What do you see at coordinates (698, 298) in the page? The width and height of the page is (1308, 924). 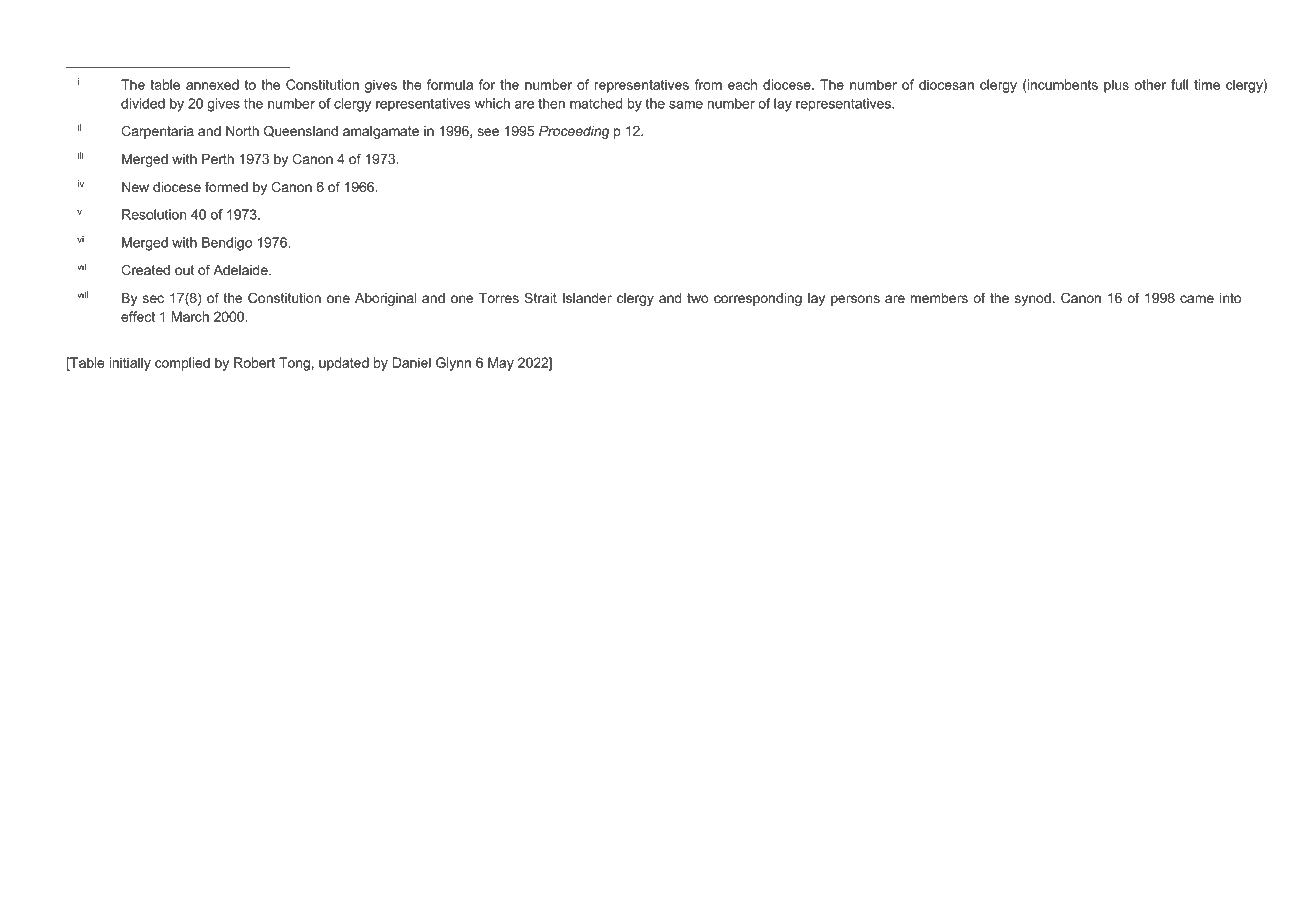 I see `two` at bounding box center [698, 298].
